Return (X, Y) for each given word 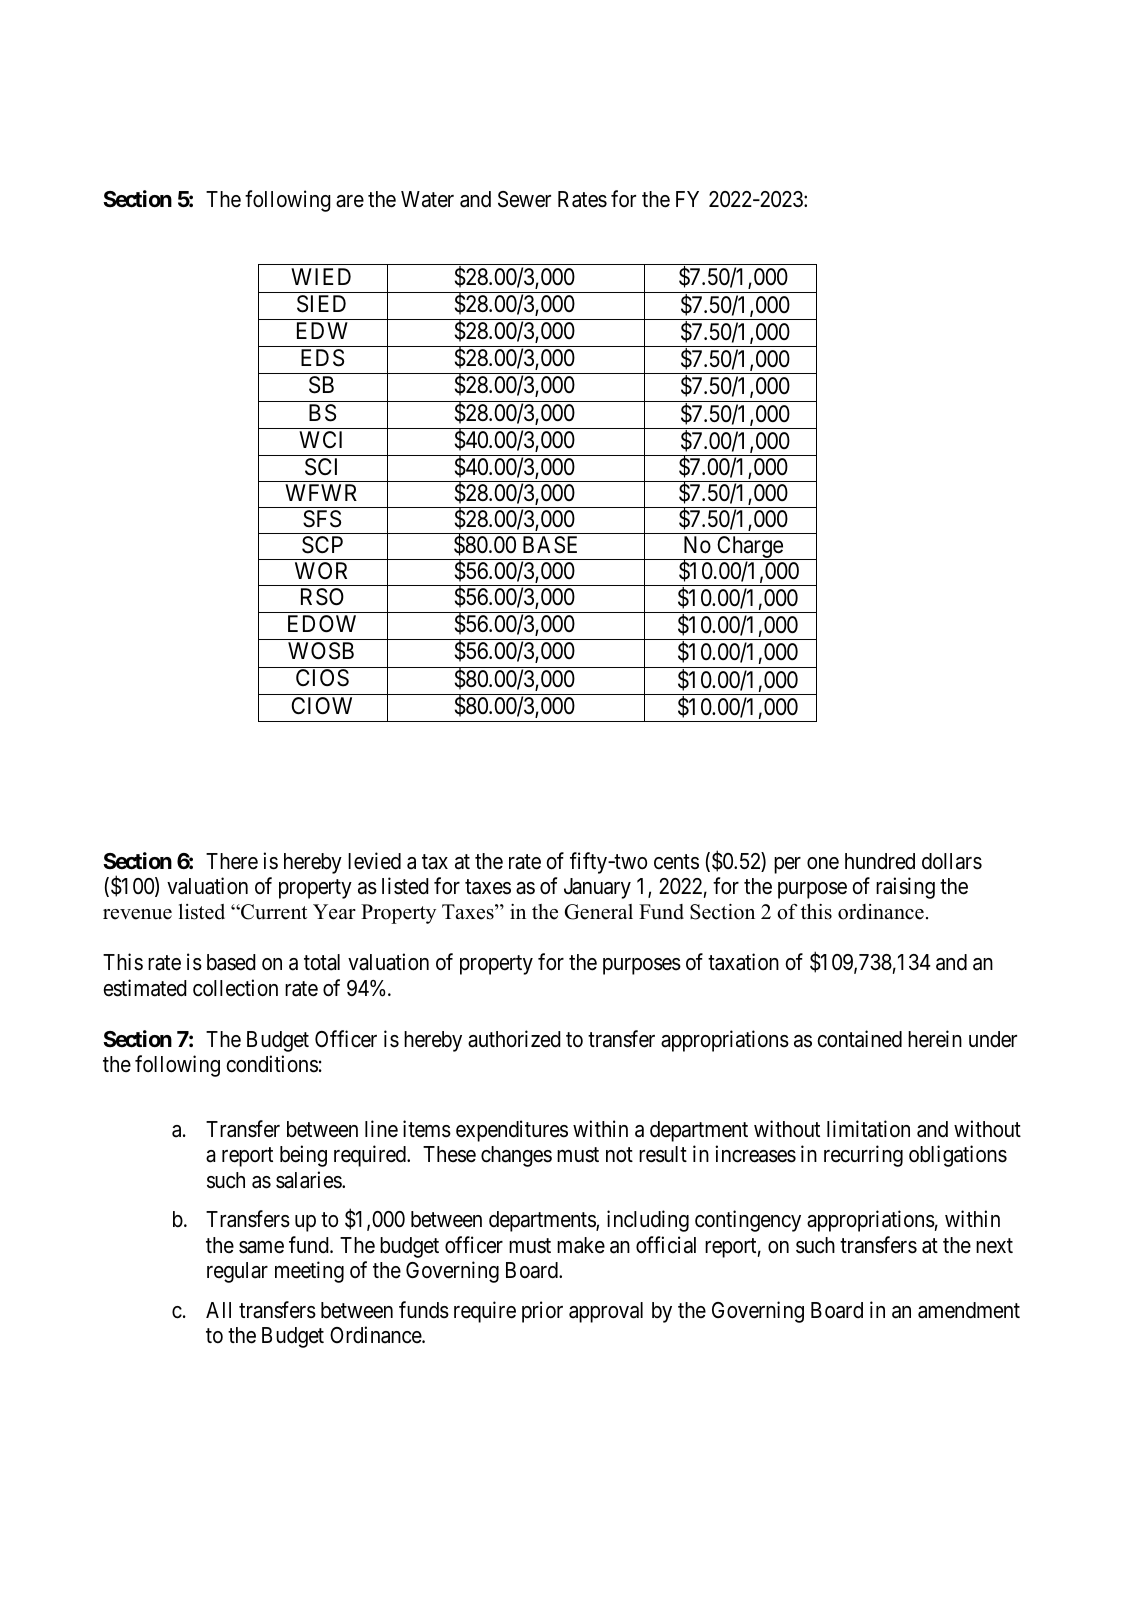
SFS (322, 519)
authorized (514, 1039)
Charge (749, 548)
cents (676, 862)
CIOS (322, 678)
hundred (880, 861)
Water (427, 199)
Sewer (524, 199)
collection (235, 988)
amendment (969, 1310)
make (581, 1245)
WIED (321, 276)
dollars (952, 861)
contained (859, 1039)
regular (237, 1272)
